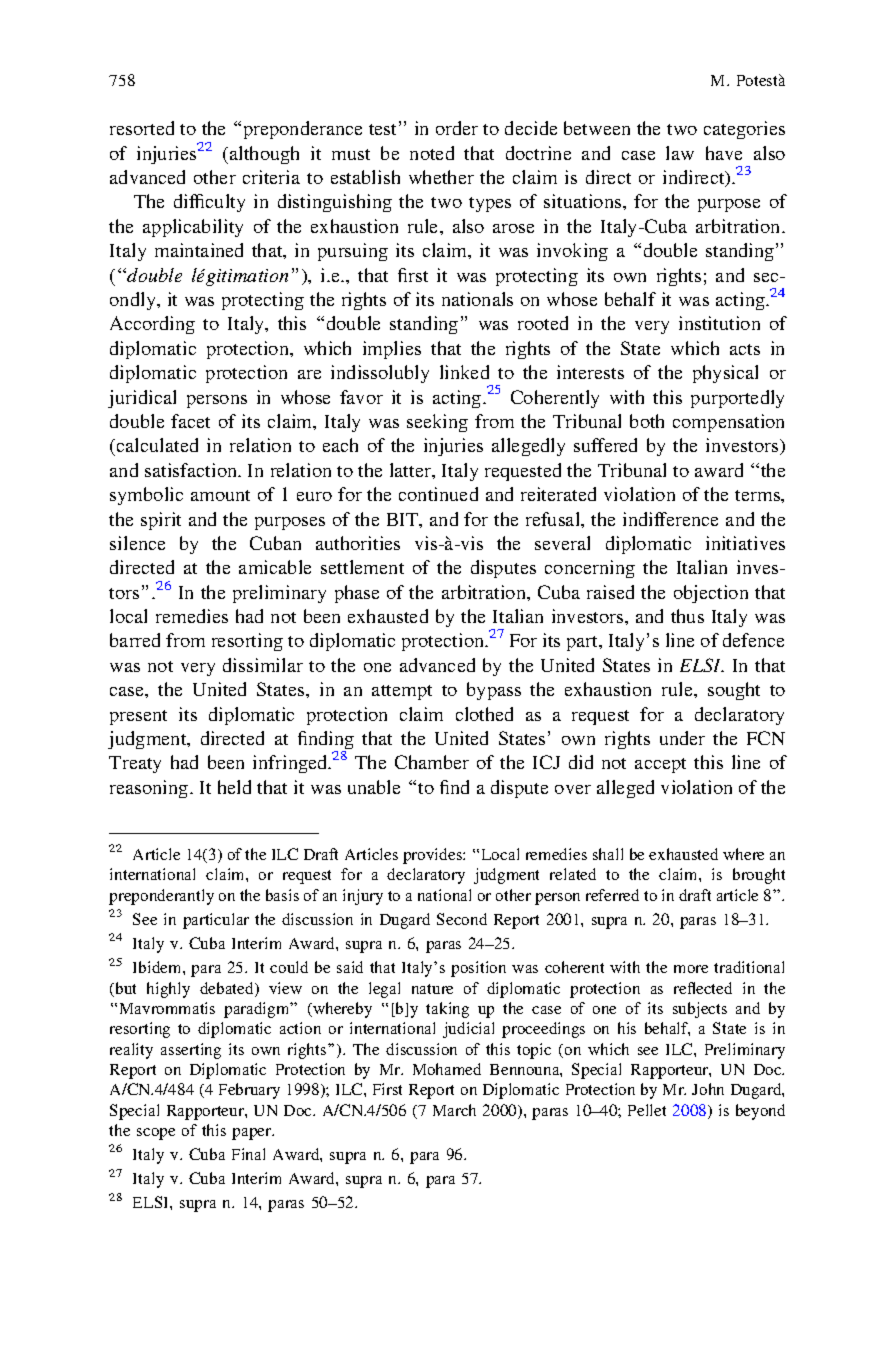 Image resolution: width=896 pixels, height=1359 pixels. I want to click on attempt, so click(402, 692).
